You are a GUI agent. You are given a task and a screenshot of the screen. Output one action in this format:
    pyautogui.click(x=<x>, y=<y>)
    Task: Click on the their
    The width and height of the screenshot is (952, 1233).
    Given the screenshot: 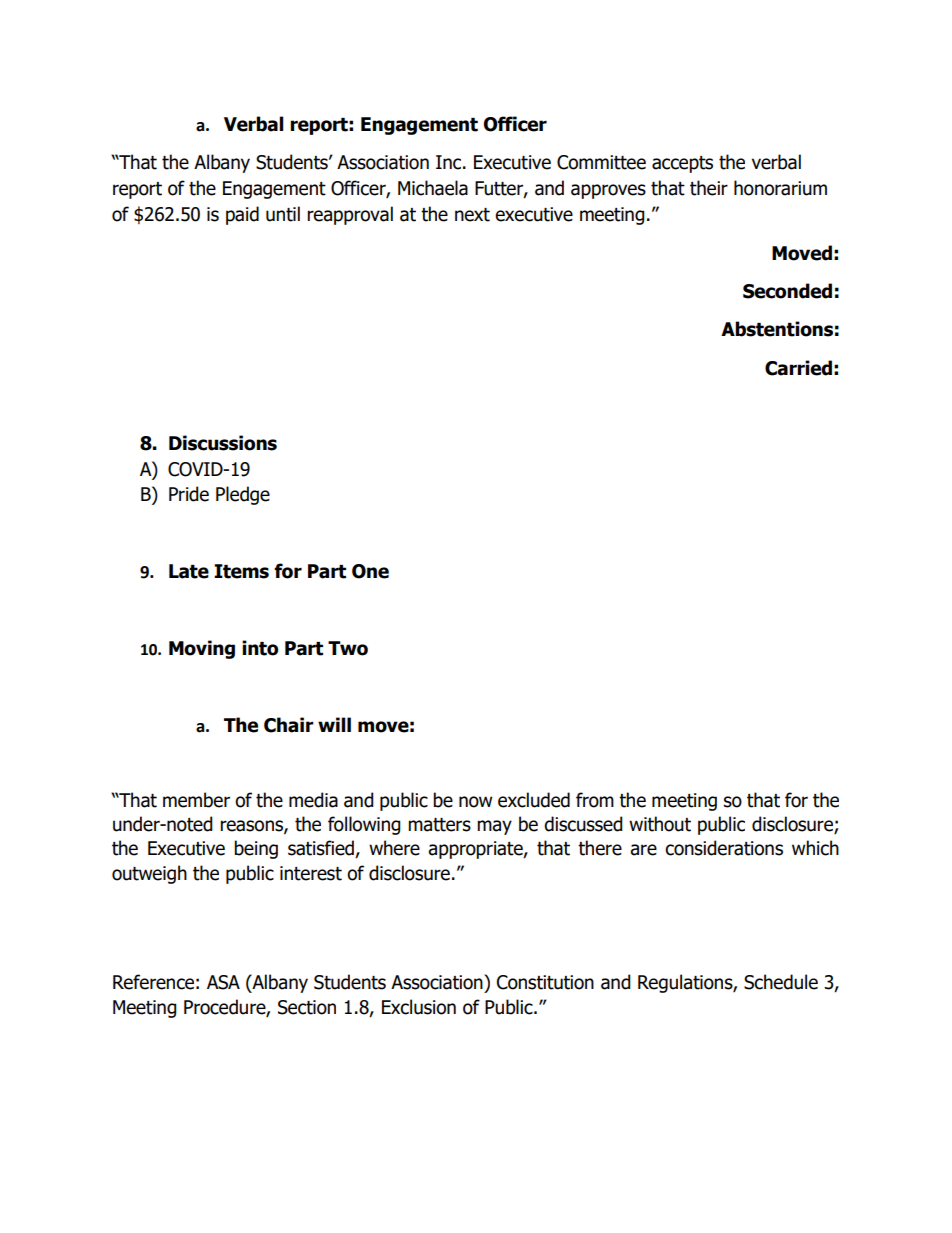 What is the action you would take?
    pyautogui.click(x=709, y=188)
